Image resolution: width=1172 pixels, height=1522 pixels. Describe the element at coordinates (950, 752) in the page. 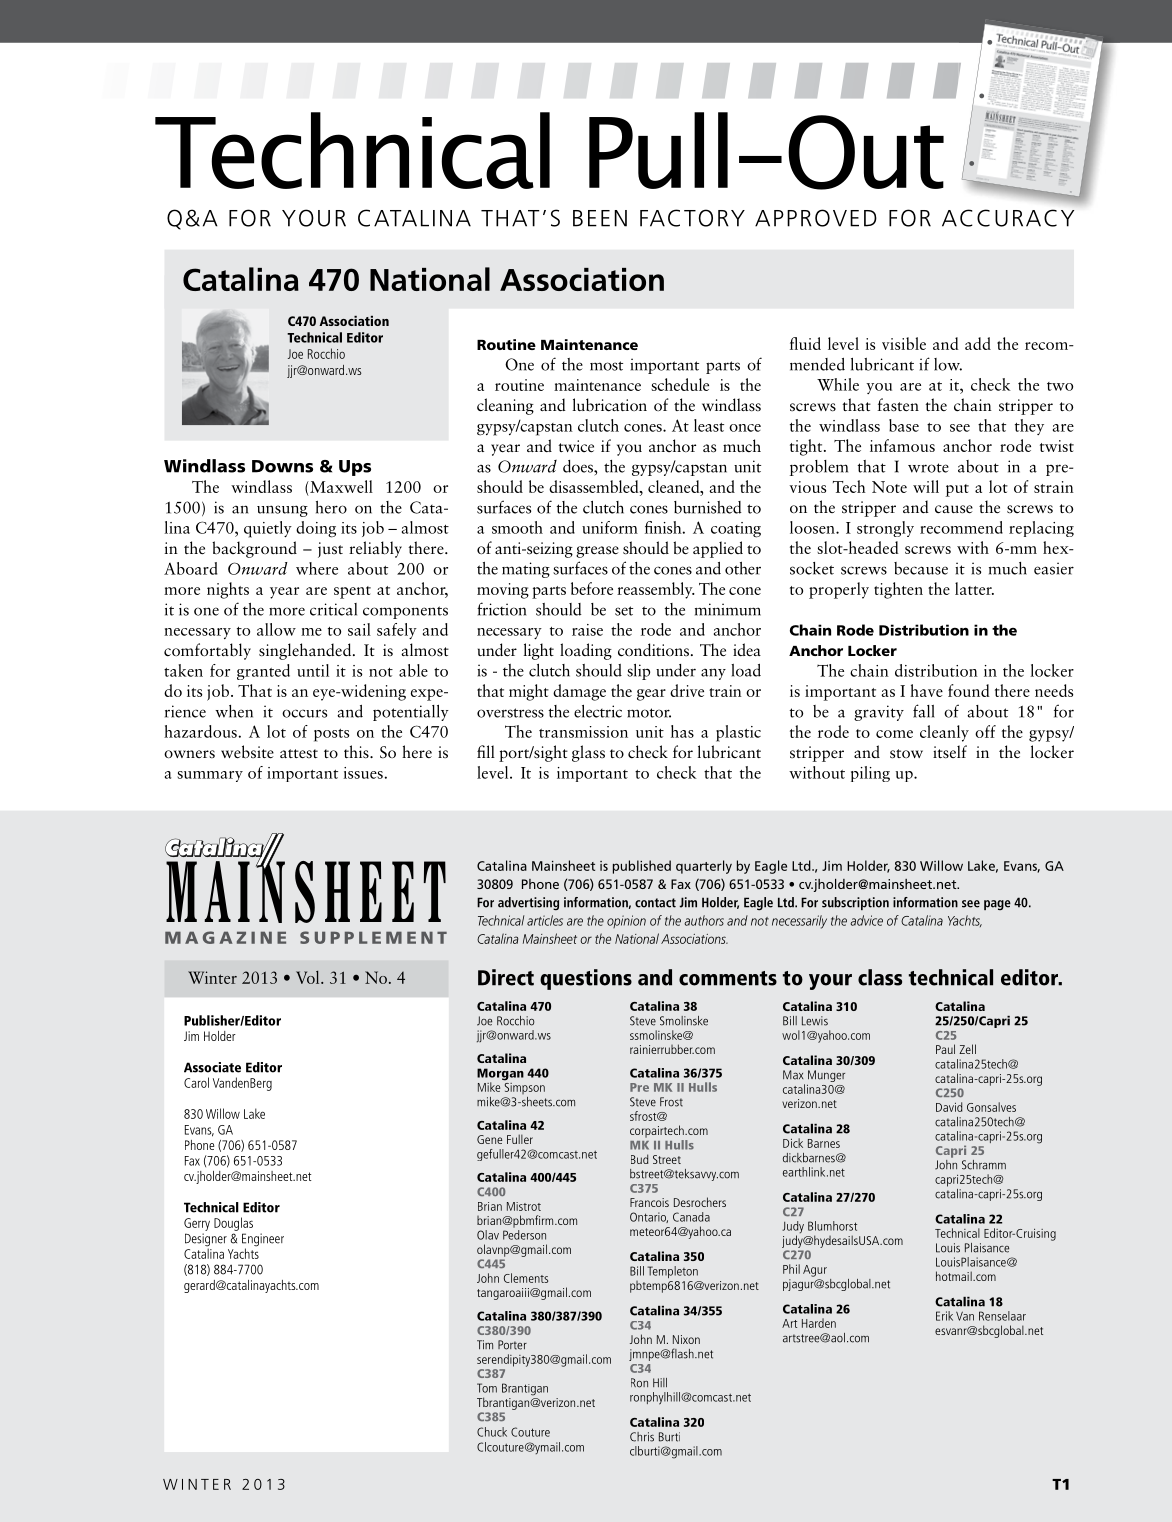

I see `itself` at that location.
